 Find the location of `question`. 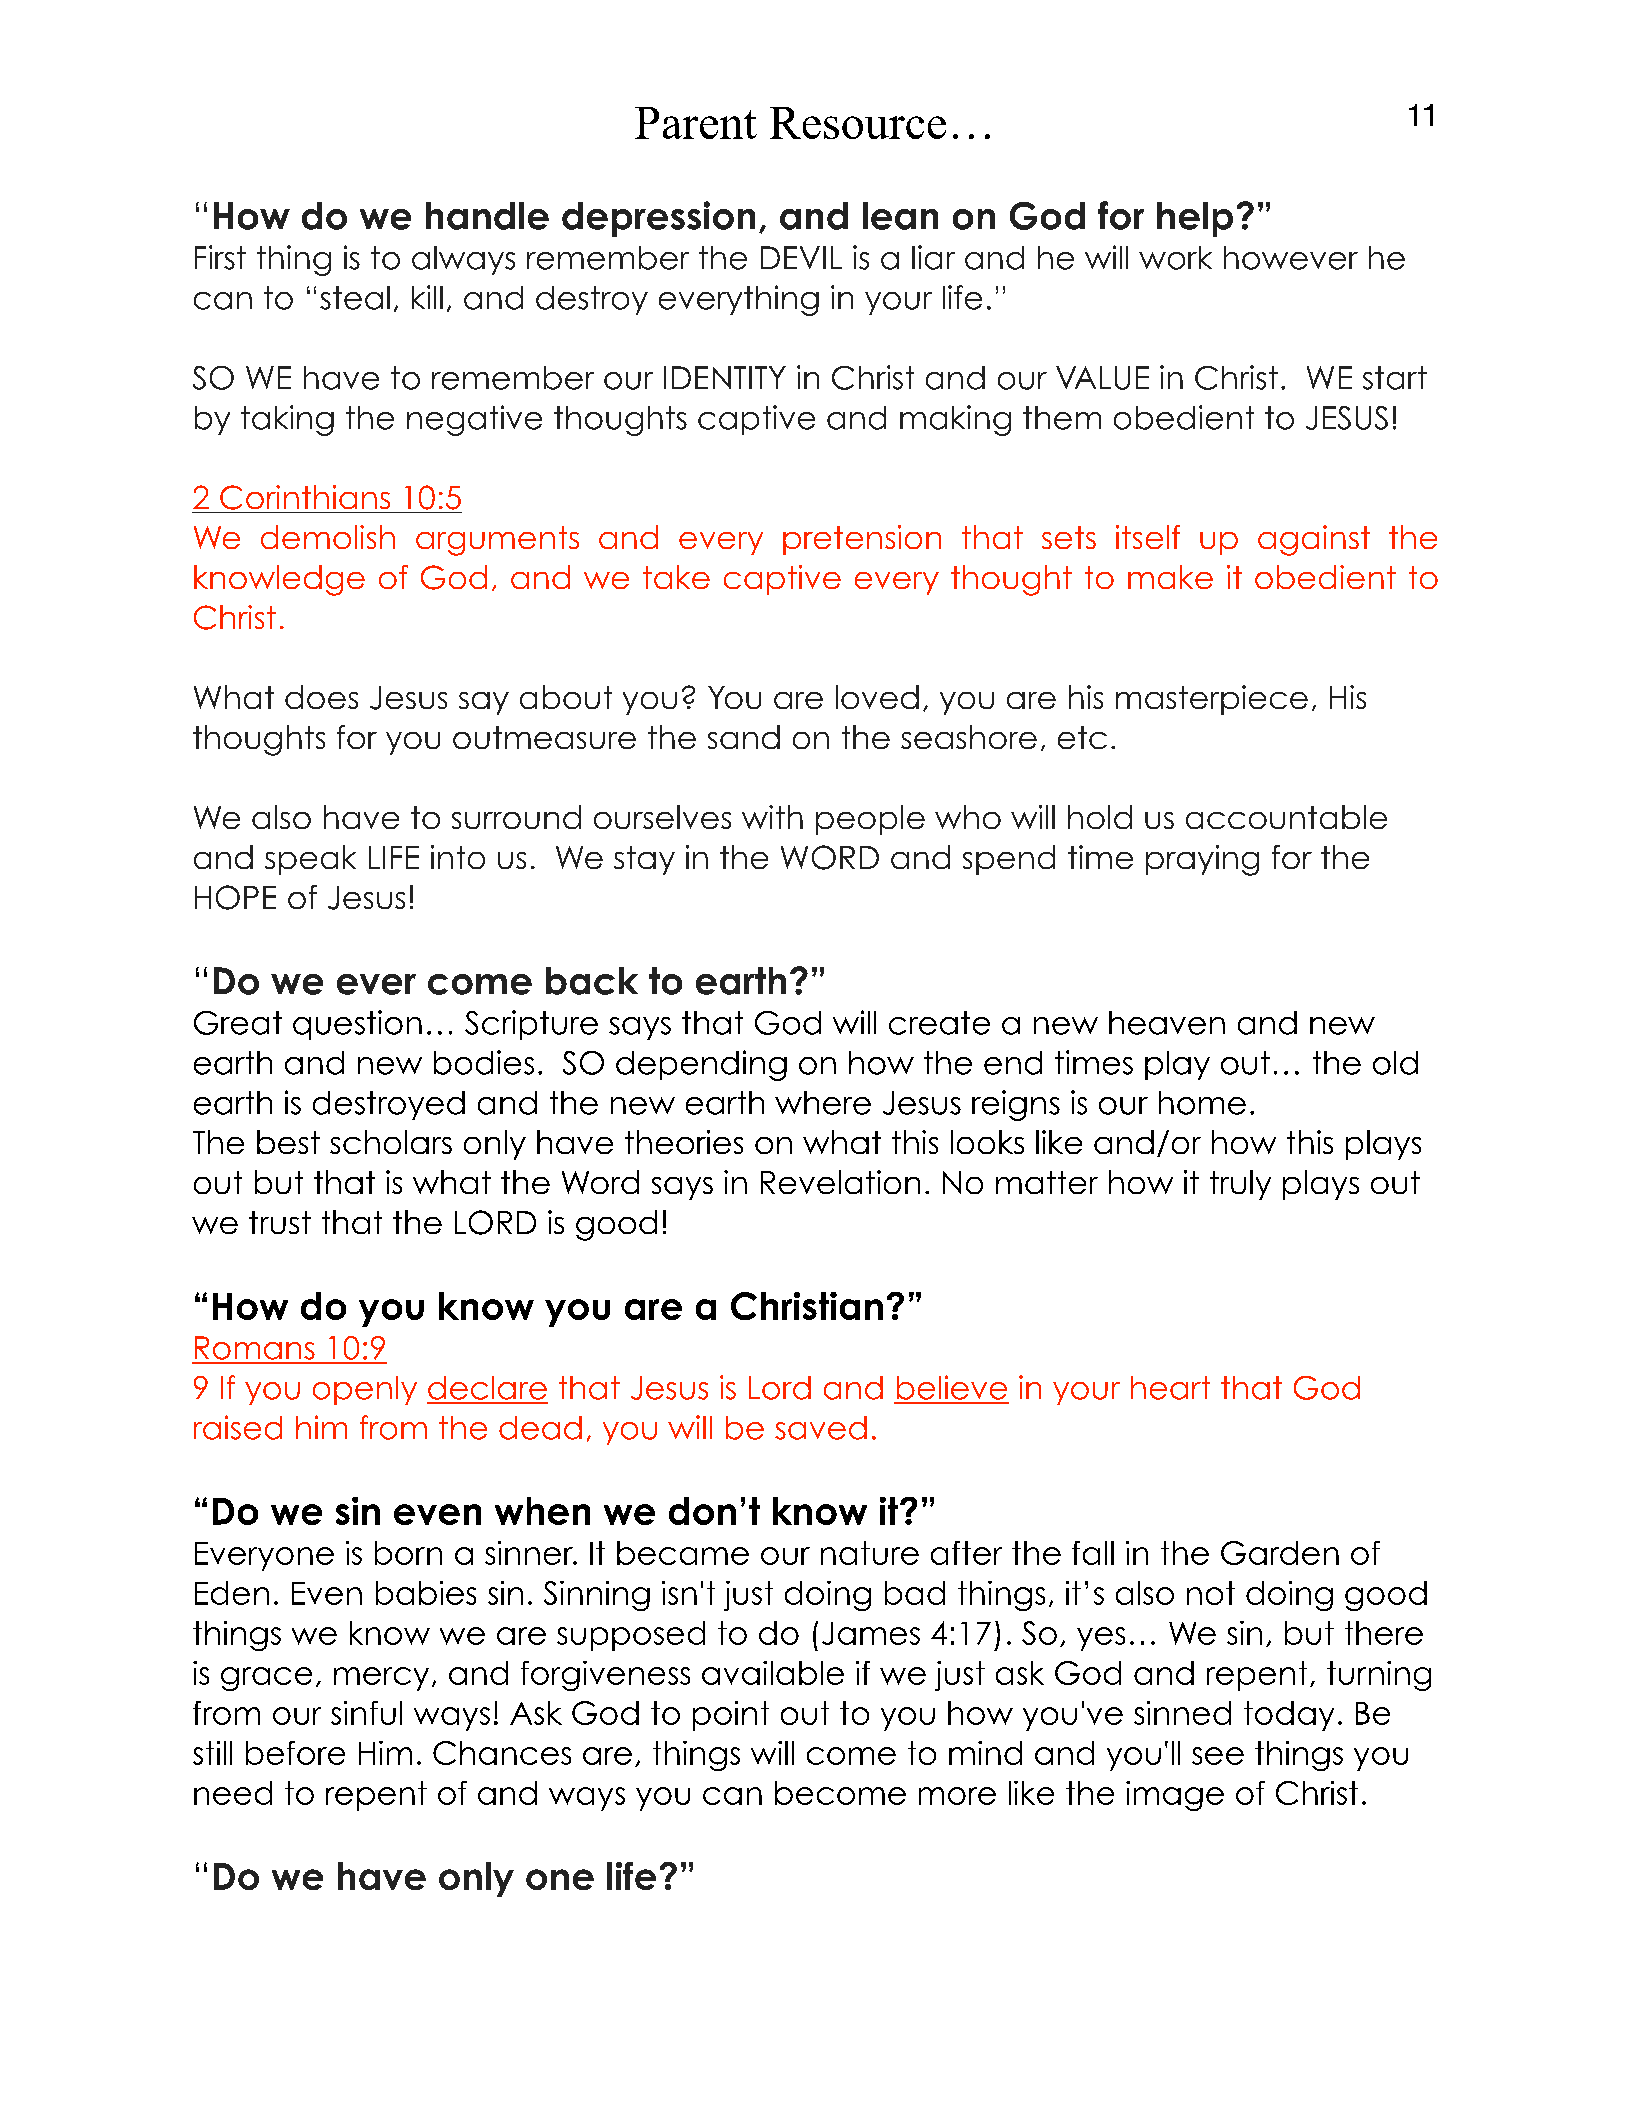

question is located at coordinates (357, 1025).
